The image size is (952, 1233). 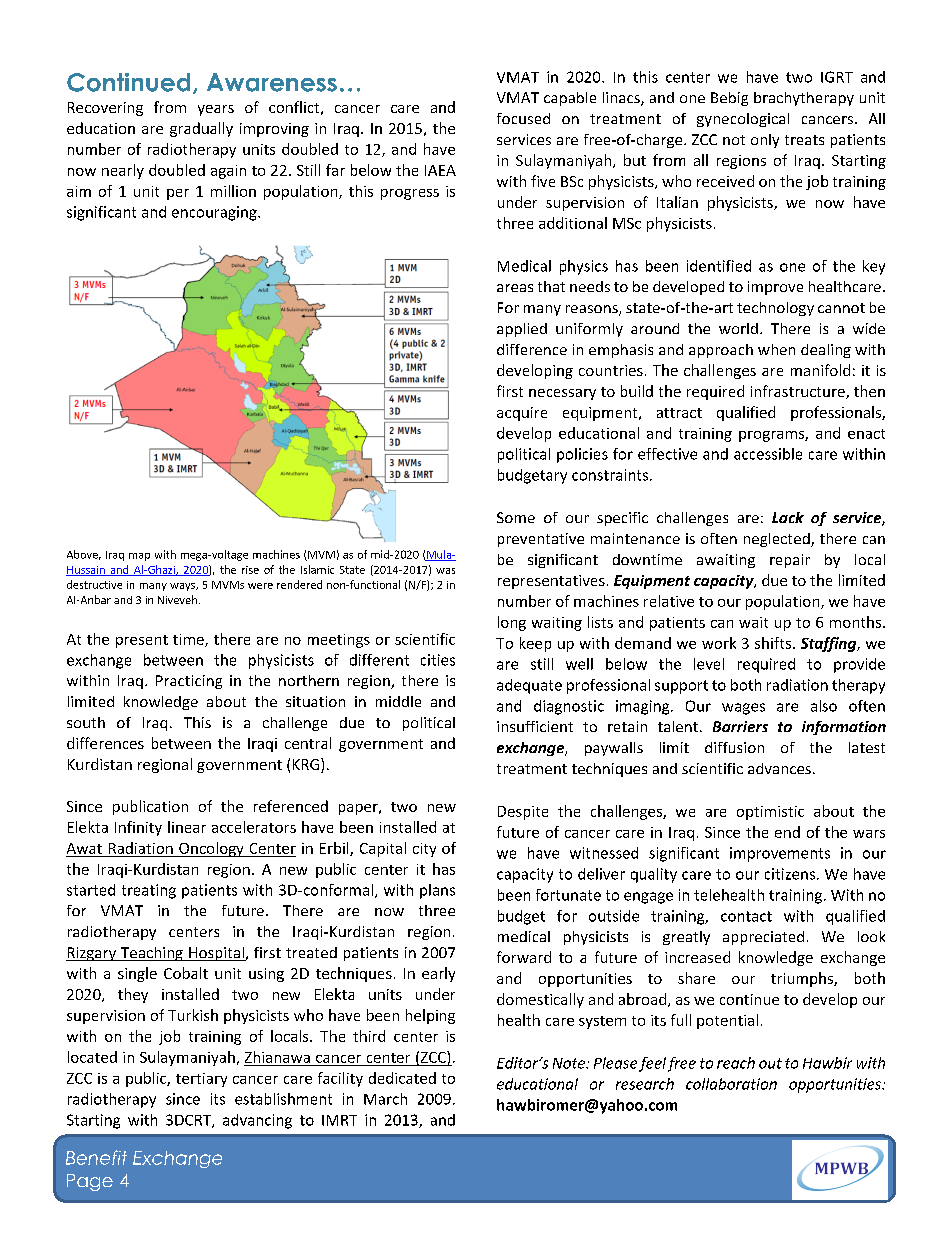 I want to click on shifts, so click(x=773, y=643).
